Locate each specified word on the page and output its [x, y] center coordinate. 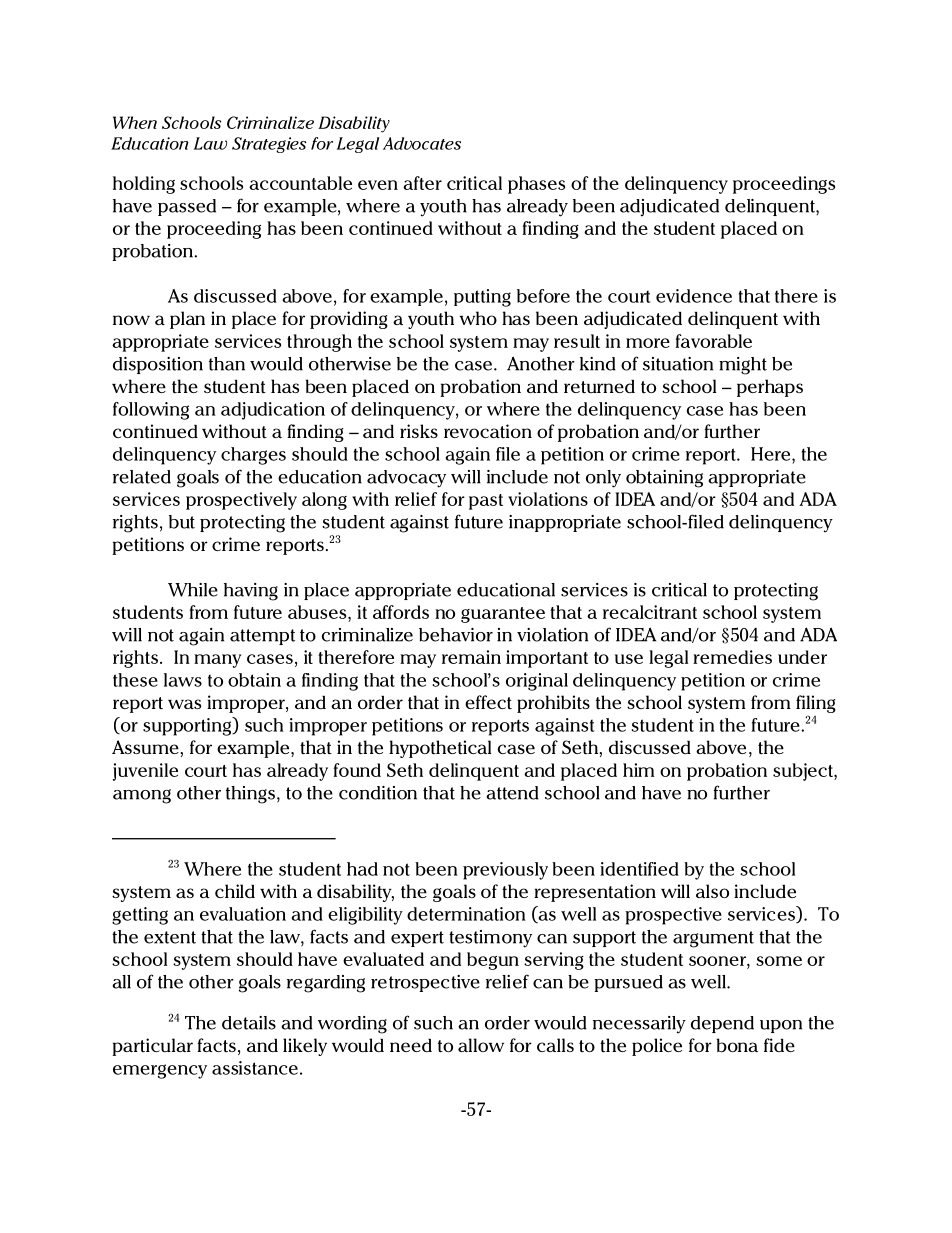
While [193, 590]
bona [737, 1045]
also [712, 891]
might [743, 366]
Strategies [269, 145]
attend [512, 793]
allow [481, 1045]
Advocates [422, 143]
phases [536, 185]
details [249, 1023]
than [227, 364]
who [478, 318]
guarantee [503, 615]
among [142, 796]
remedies [732, 657]
